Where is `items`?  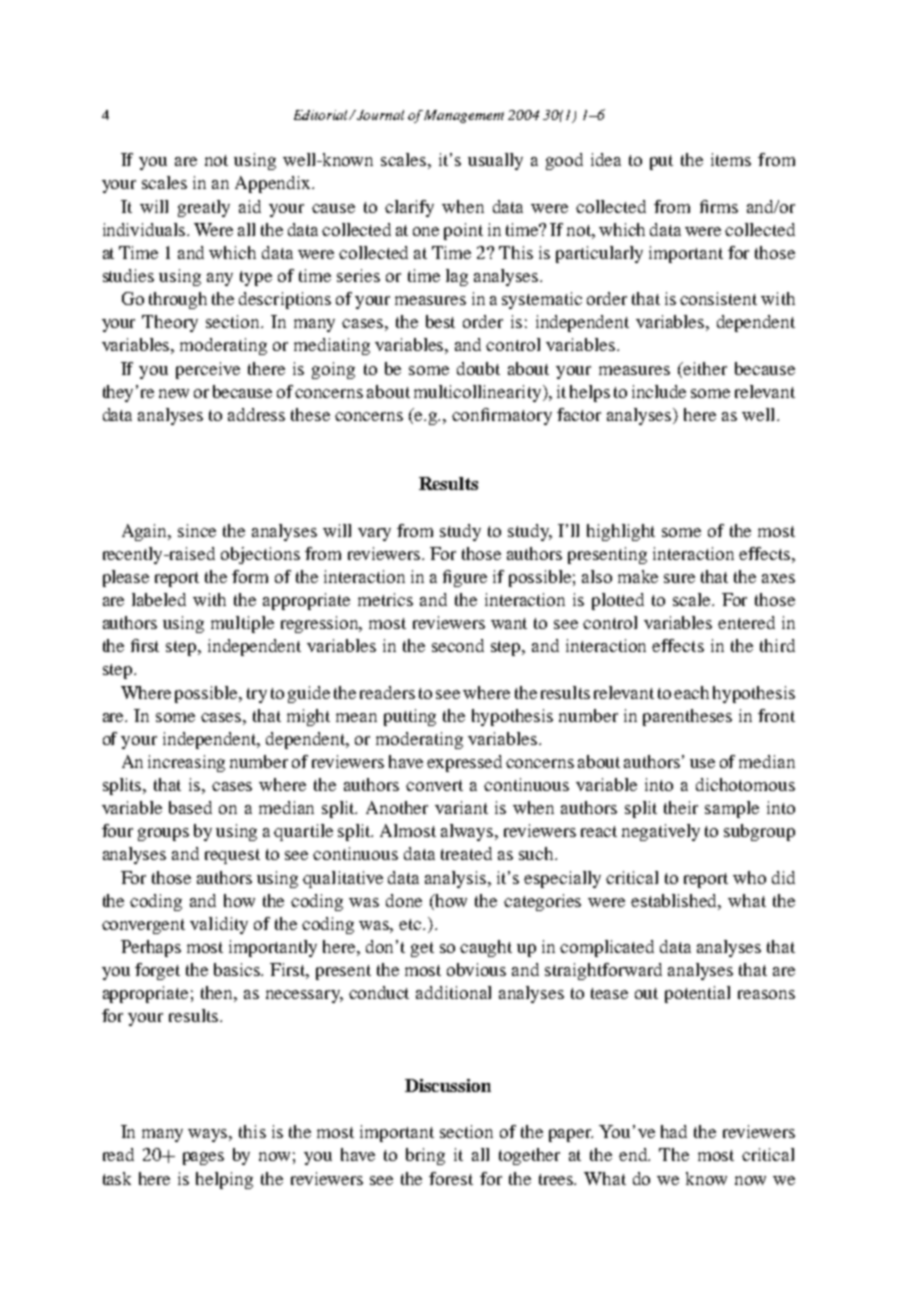
items is located at coordinates (731, 159).
